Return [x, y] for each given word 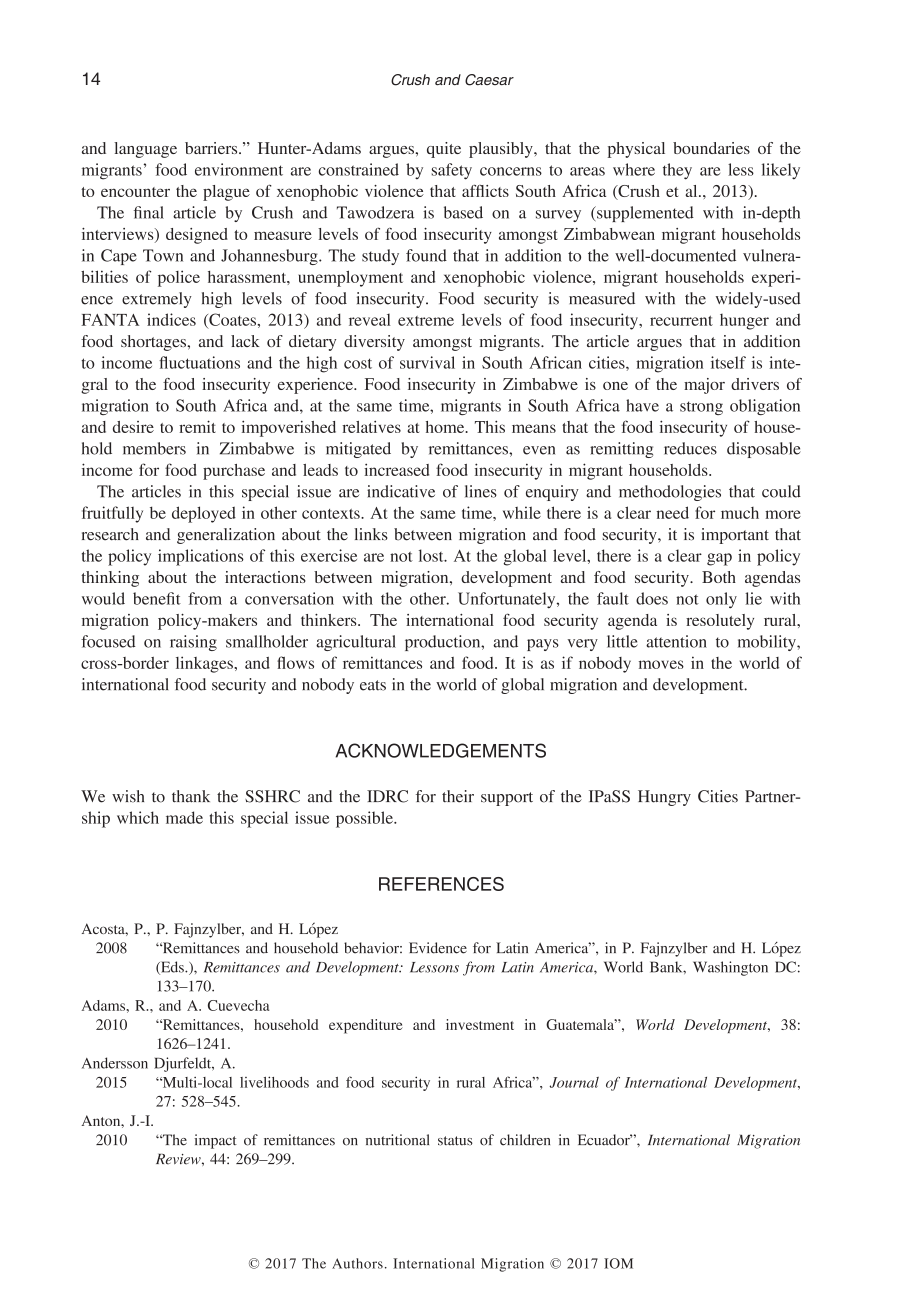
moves [661, 664]
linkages [205, 664]
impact [215, 1141]
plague [226, 193]
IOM [618, 1263]
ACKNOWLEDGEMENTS [441, 750]
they [677, 171]
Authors [357, 1263]
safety [452, 171]
